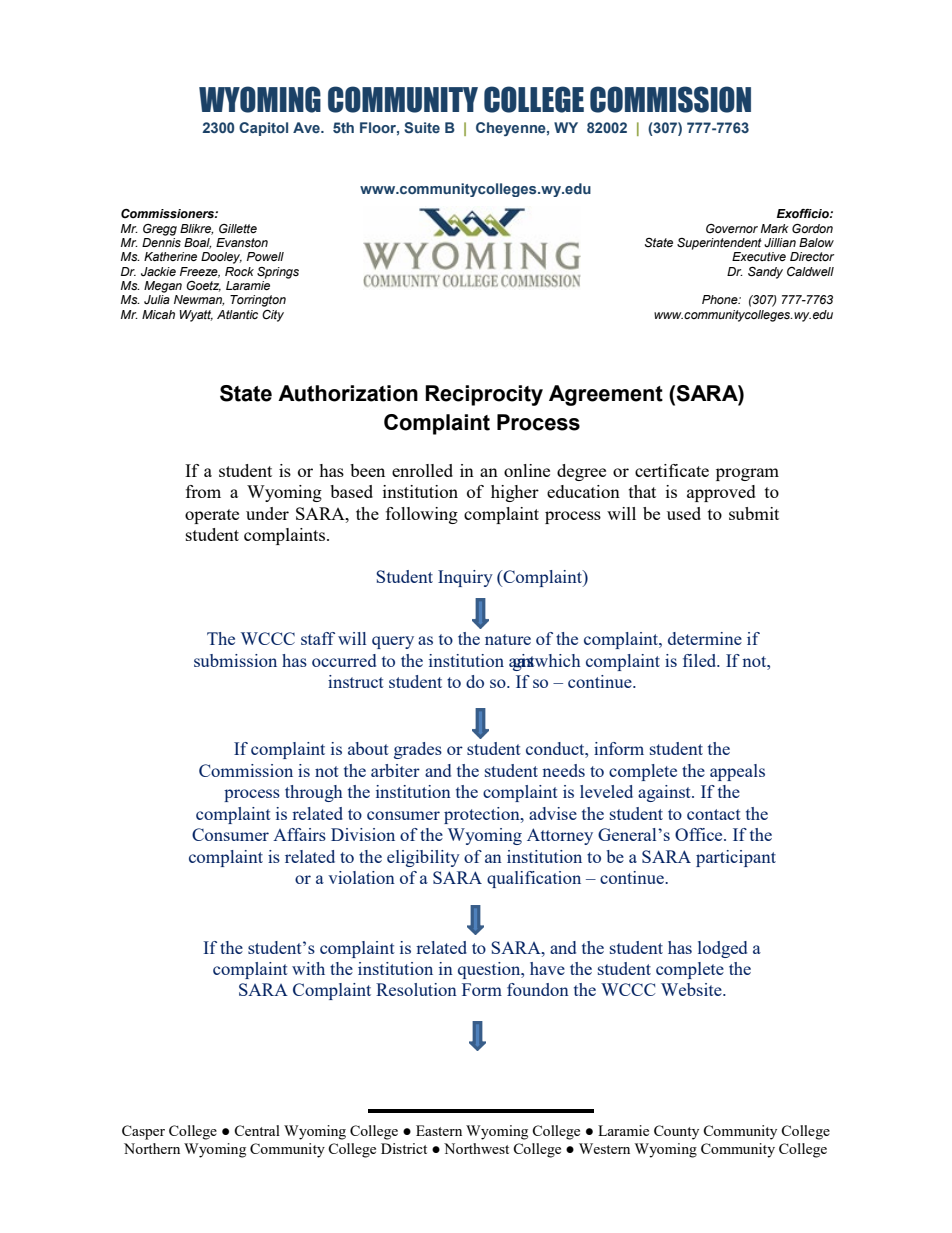 This screenshot has height=1233, width=952. I want to click on Capitol, so click(263, 129).
